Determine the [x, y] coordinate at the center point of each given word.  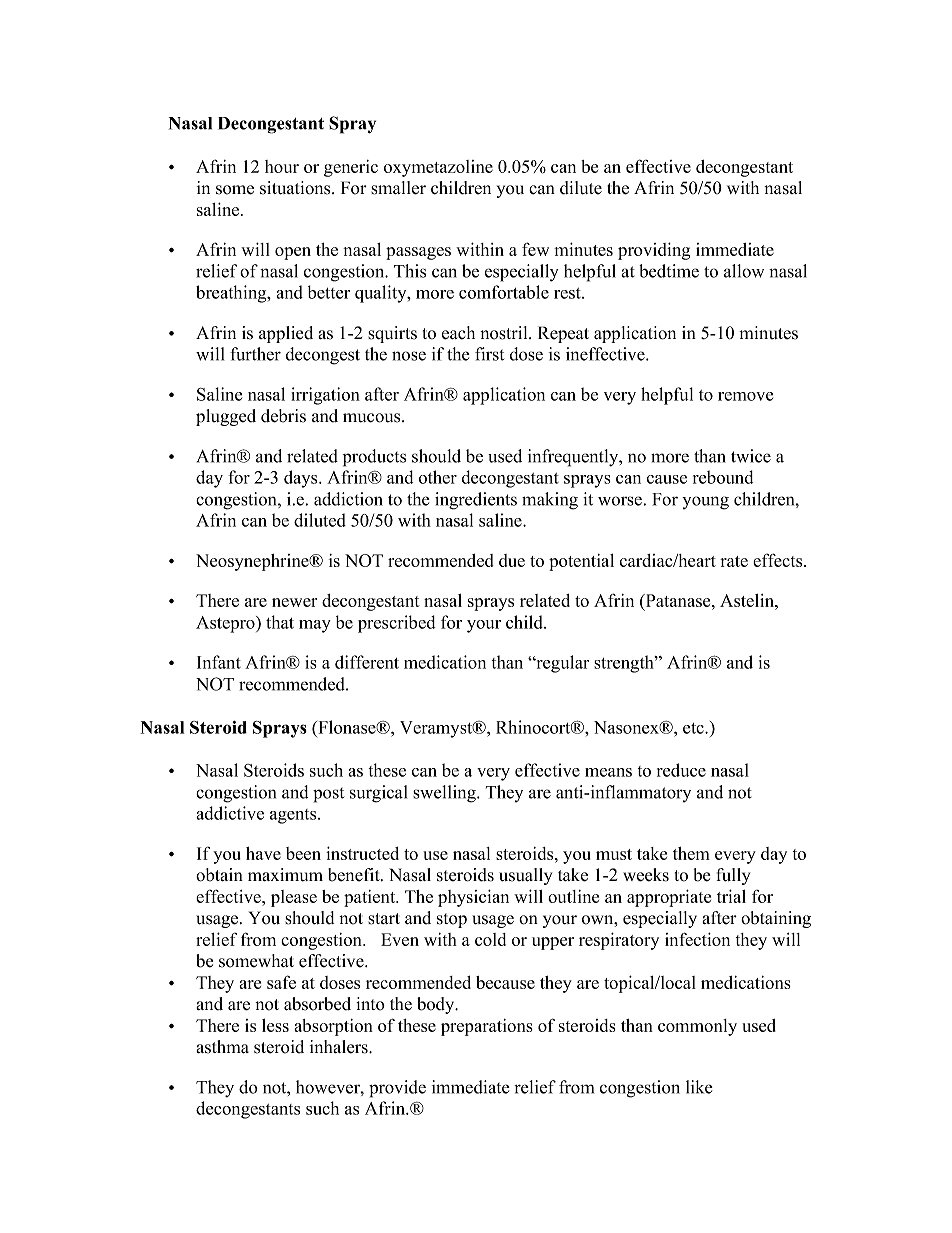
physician [473, 898]
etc [694, 728]
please [294, 898]
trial [731, 896]
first [489, 354]
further [255, 354]
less [275, 1025]
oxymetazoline [438, 168]
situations [296, 188]
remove [745, 396]
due [512, 560]
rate [734, 561]
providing [654, 251]
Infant [219, 662]
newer [294, 602]
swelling [445, 794]
